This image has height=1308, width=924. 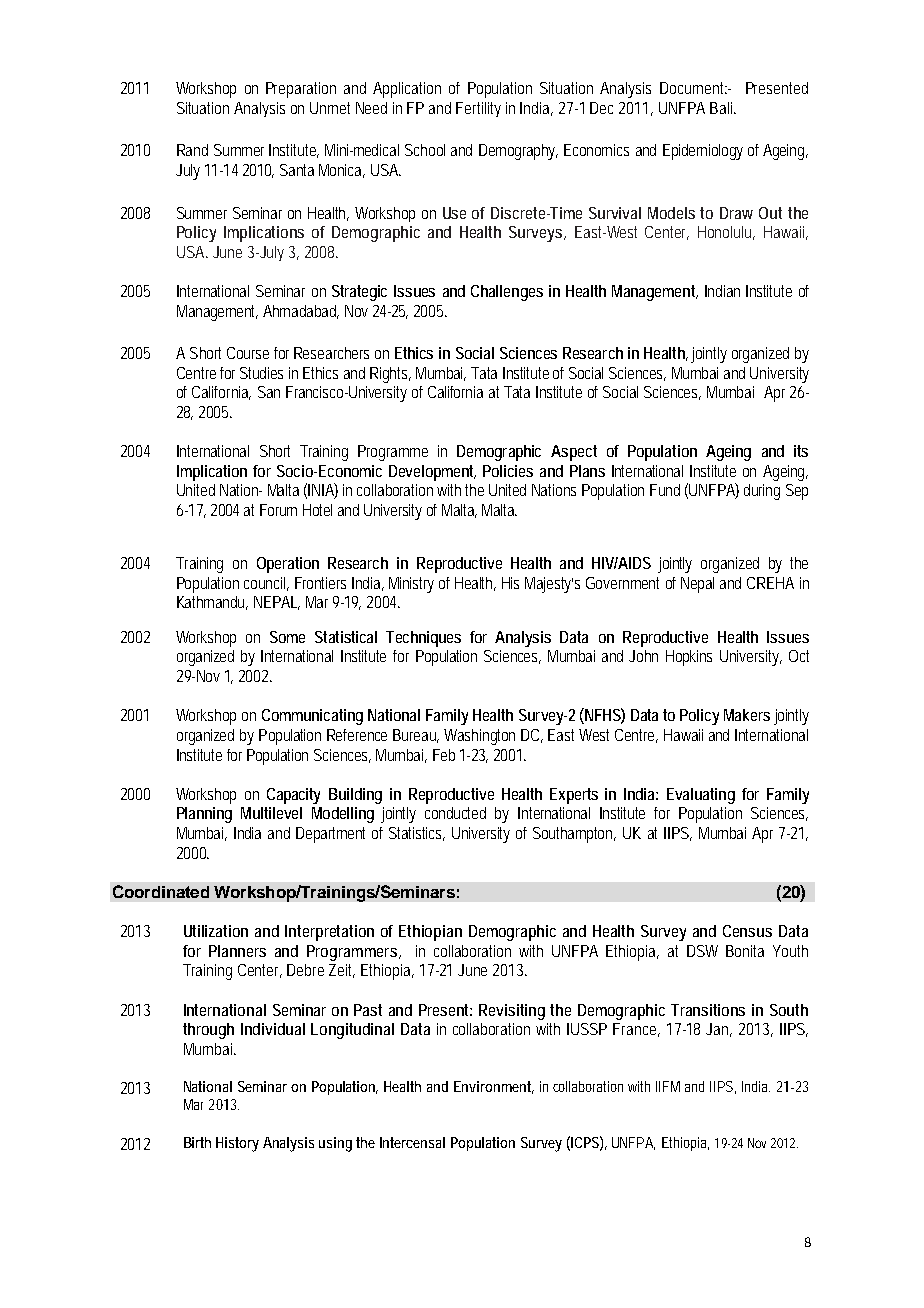 I want to click on Course, so click(x=251, y=353).
